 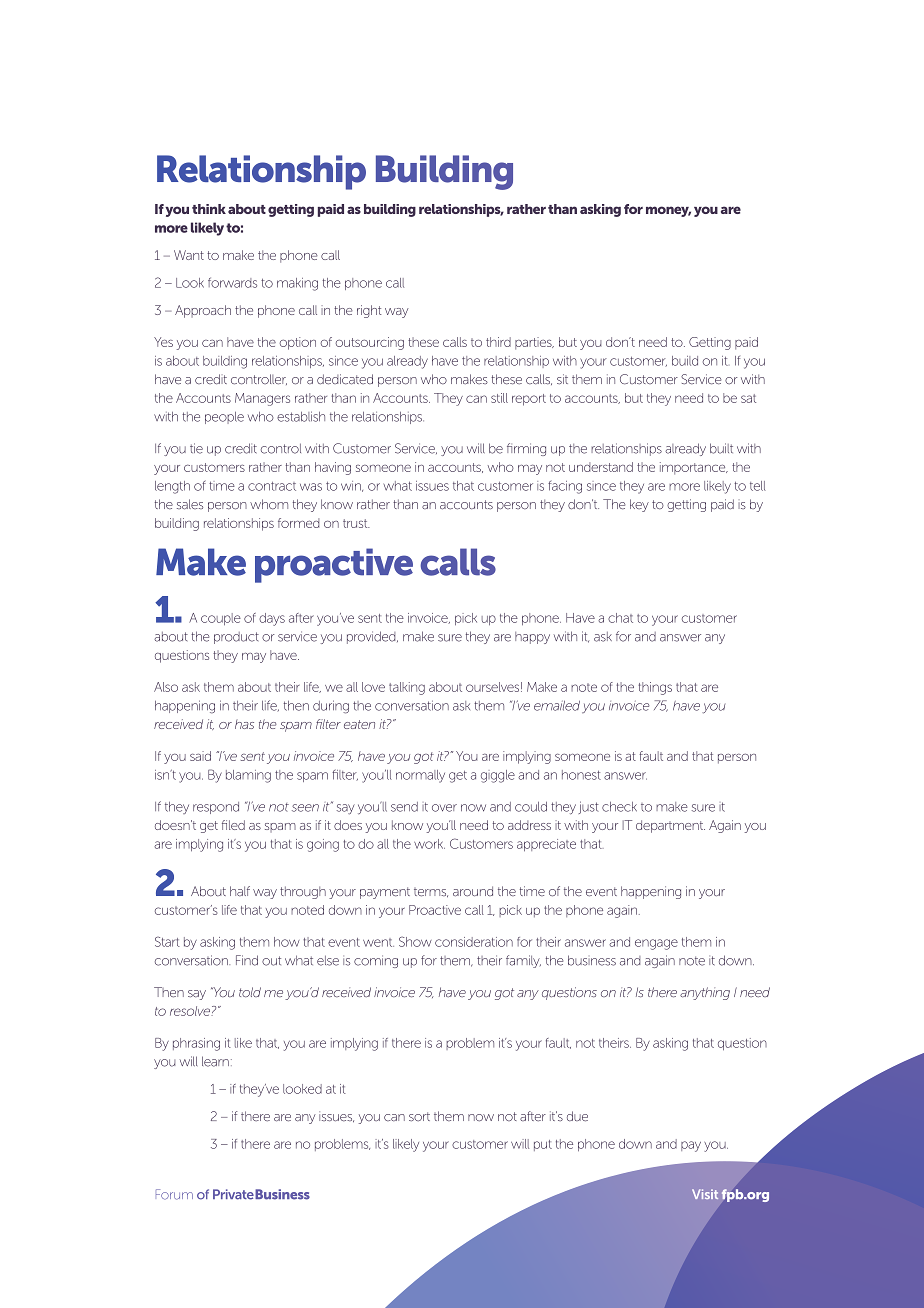 What do you see at coordinates (233, 1194) in the screenshot?
I see `Private` at bounding box center [233, 1194].
